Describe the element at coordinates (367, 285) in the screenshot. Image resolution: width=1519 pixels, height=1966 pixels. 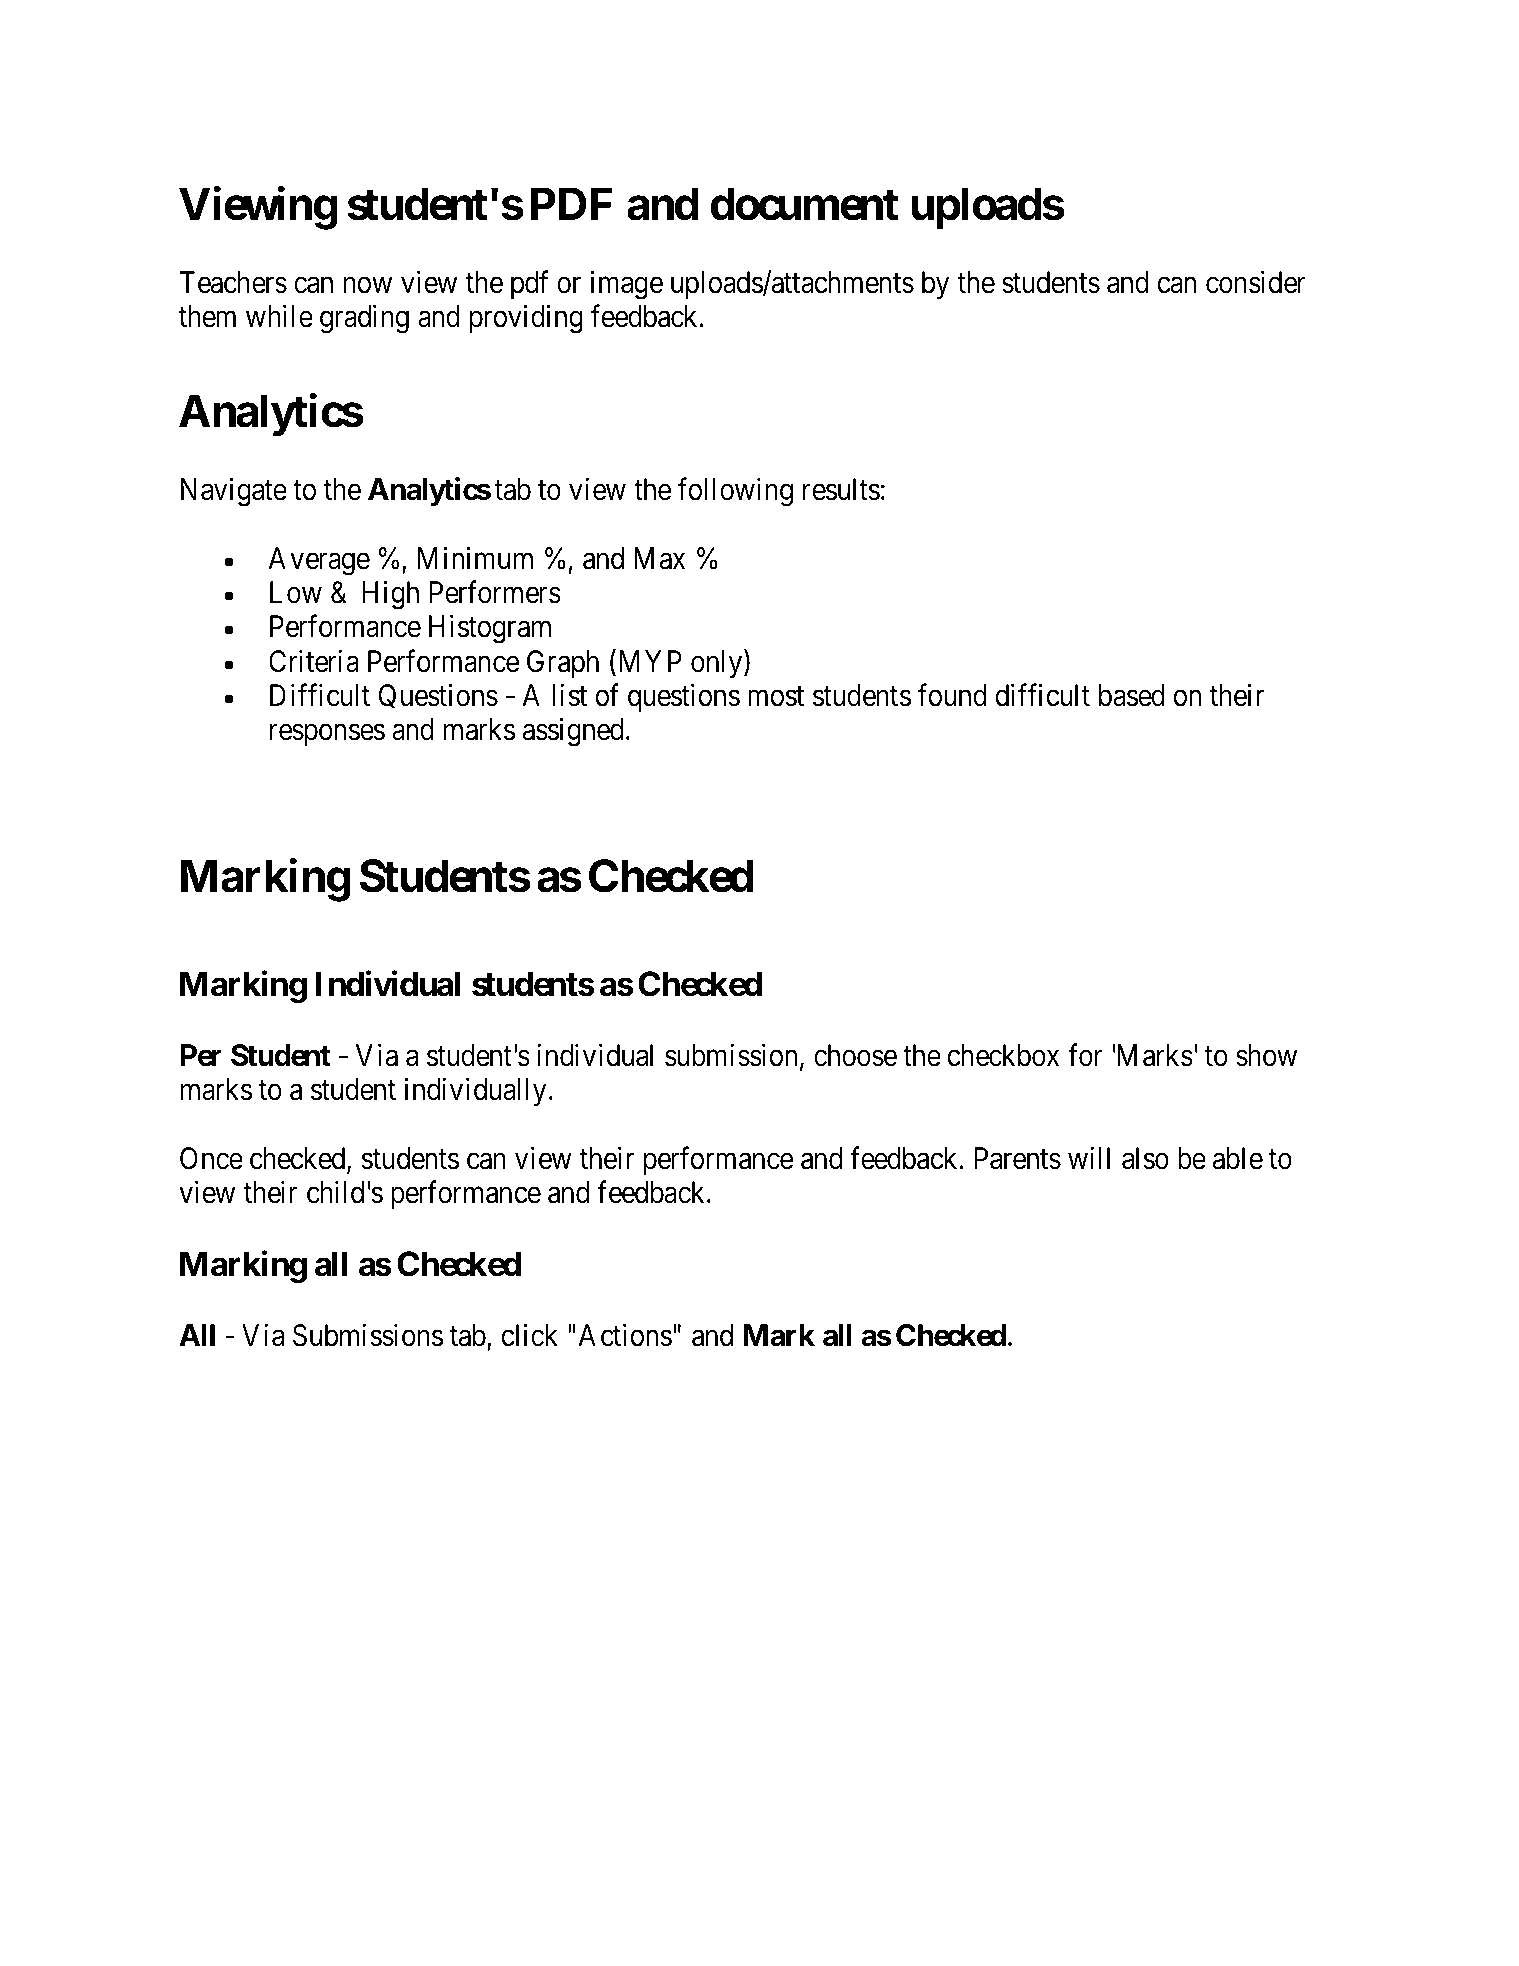
I see `now` at that location.
